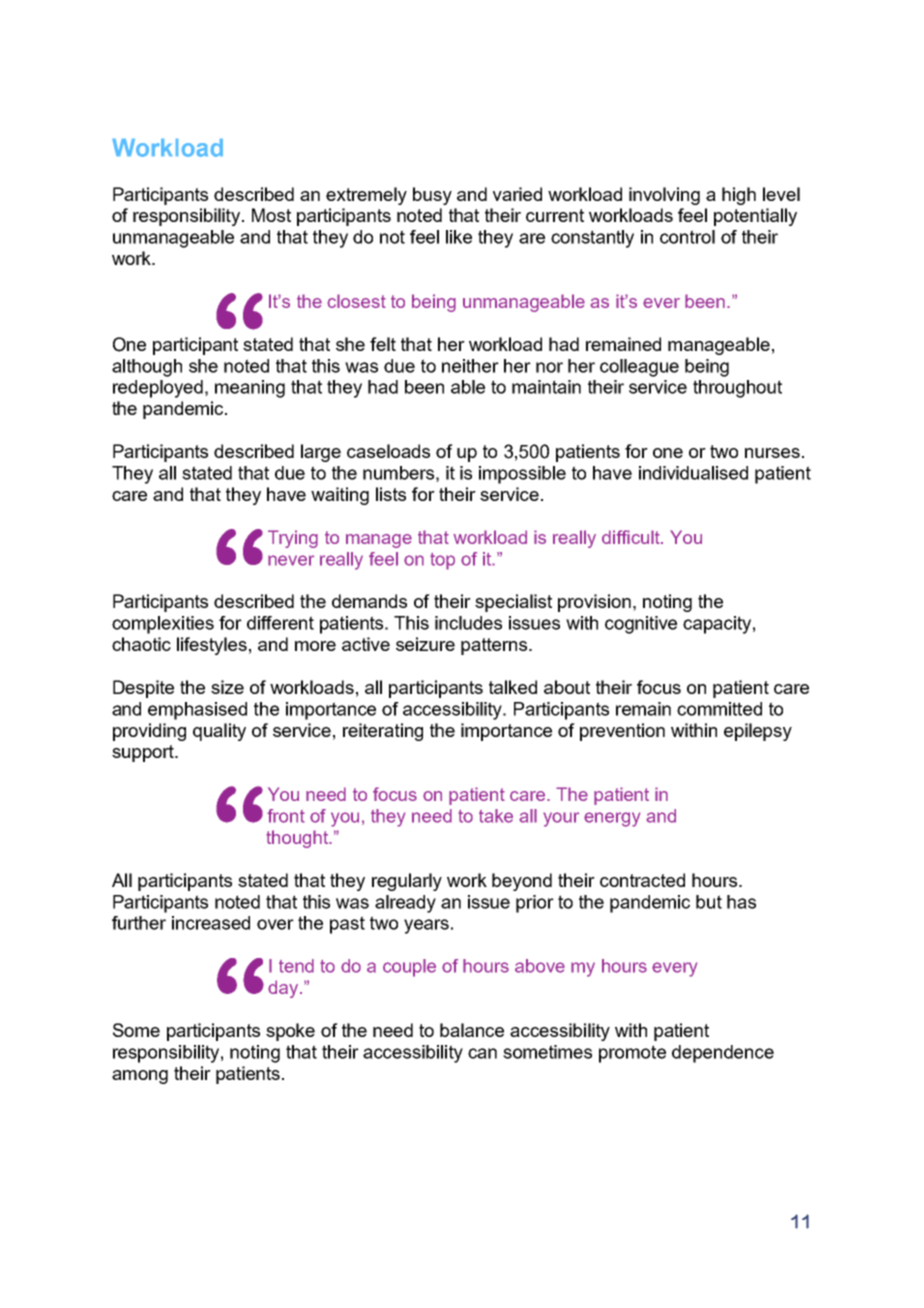 The image size is (924, 1308). What do you see at coordinates (758, 732) in the page?
I see `epilepsy` at bounding box center [758, 732].
